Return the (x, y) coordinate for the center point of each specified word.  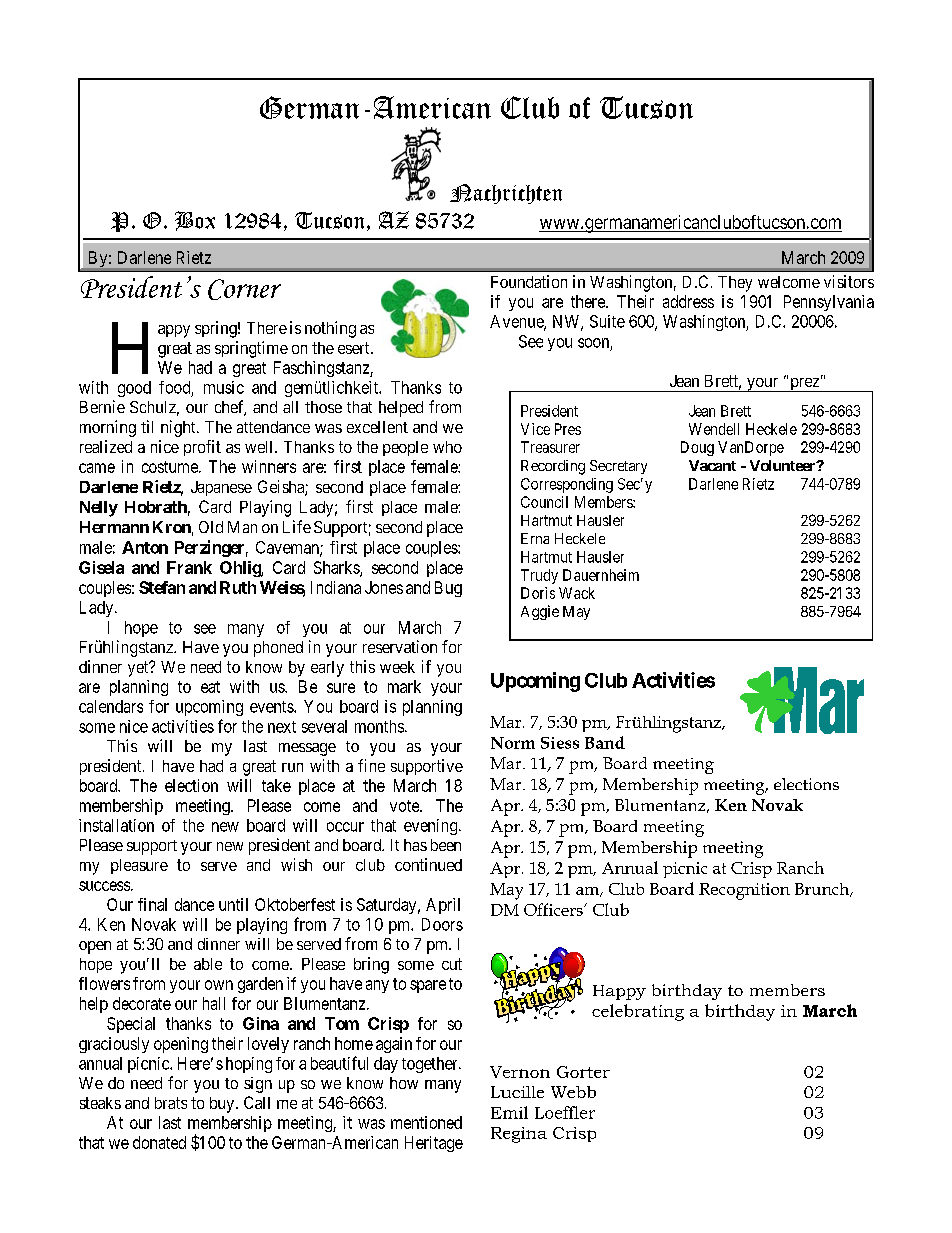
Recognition (744, 891)
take (276, 785)
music (224, 387)
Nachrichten (506, 194)
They (735, 284)
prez (804, 385)
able (208, 964)
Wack (577, 593)
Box (195, 221)
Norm (513, 743)
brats (171, 1103)
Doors (442, 924)
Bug (448, 589)
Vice (535, 429)
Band (605, 742)
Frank (189, 567)
